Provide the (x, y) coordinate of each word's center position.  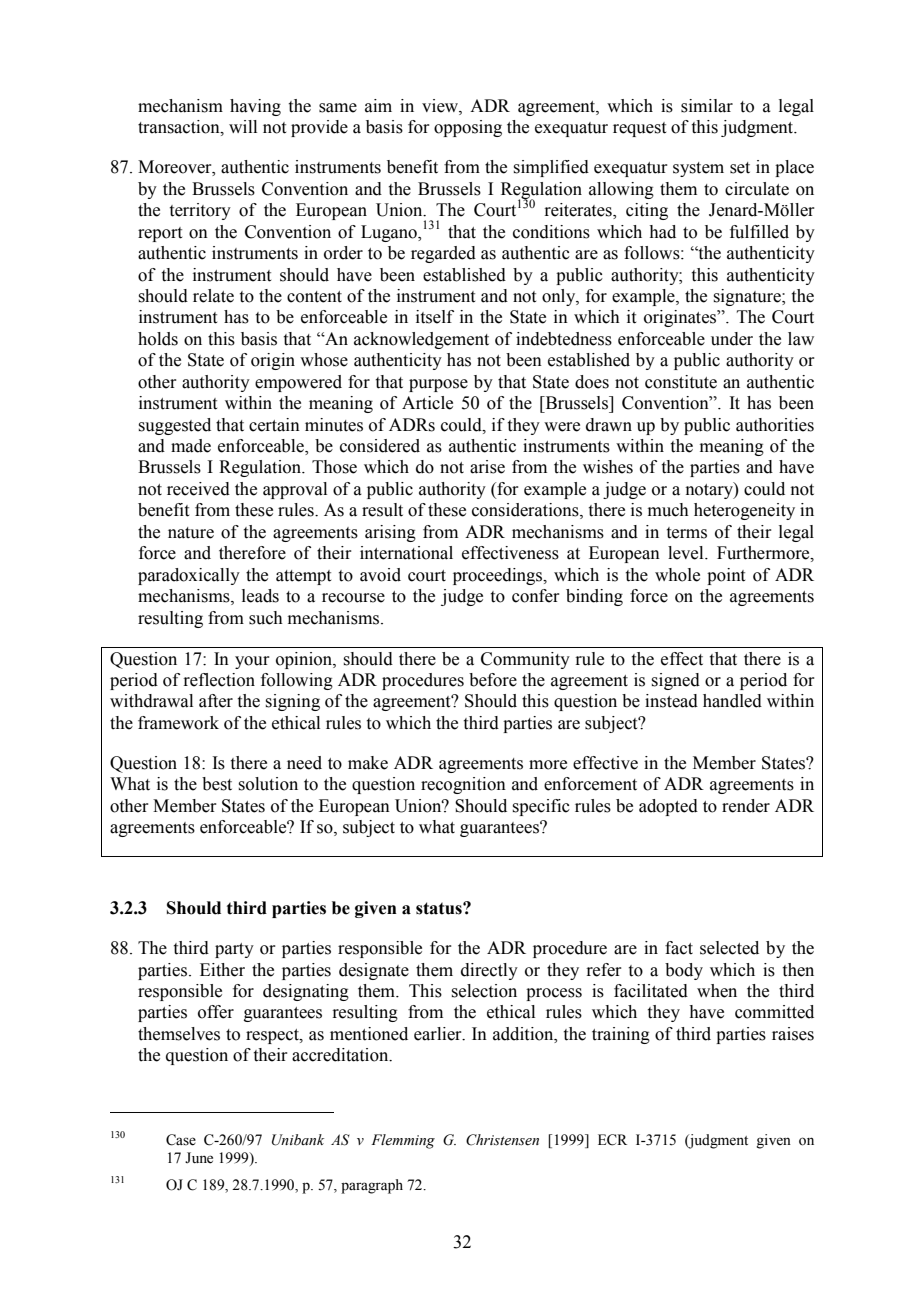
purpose (438, 385)
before (493, 680)
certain (274, 425)
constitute (681, 382)
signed (675, 681)
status (440, 908)
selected (729, 948)
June (199, 1158)
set (740, 168)
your (252, 662)
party (234, 950)
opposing (468, 128)
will (243, 126)
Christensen (502, 1140)
